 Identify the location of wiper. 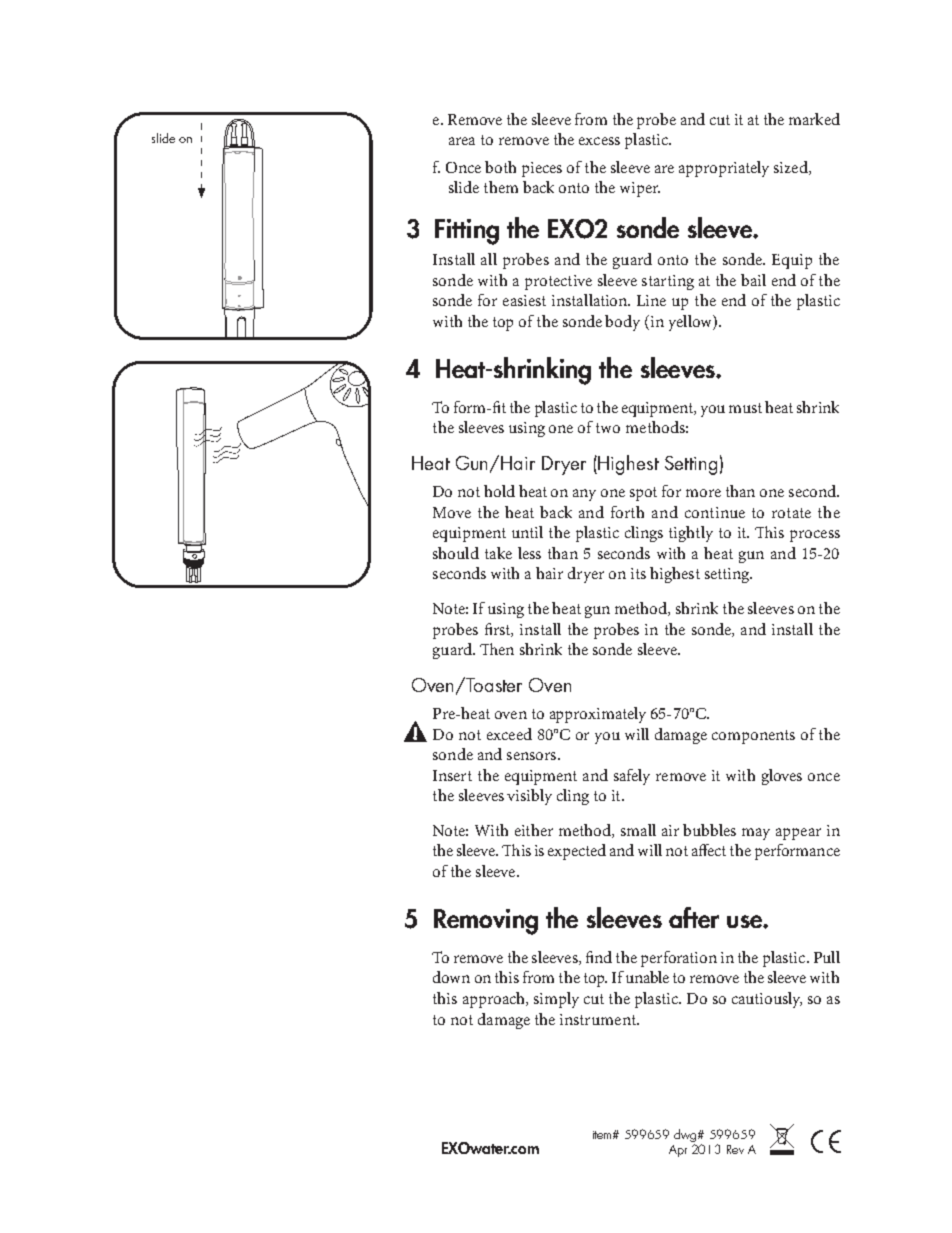
(640, 189).
